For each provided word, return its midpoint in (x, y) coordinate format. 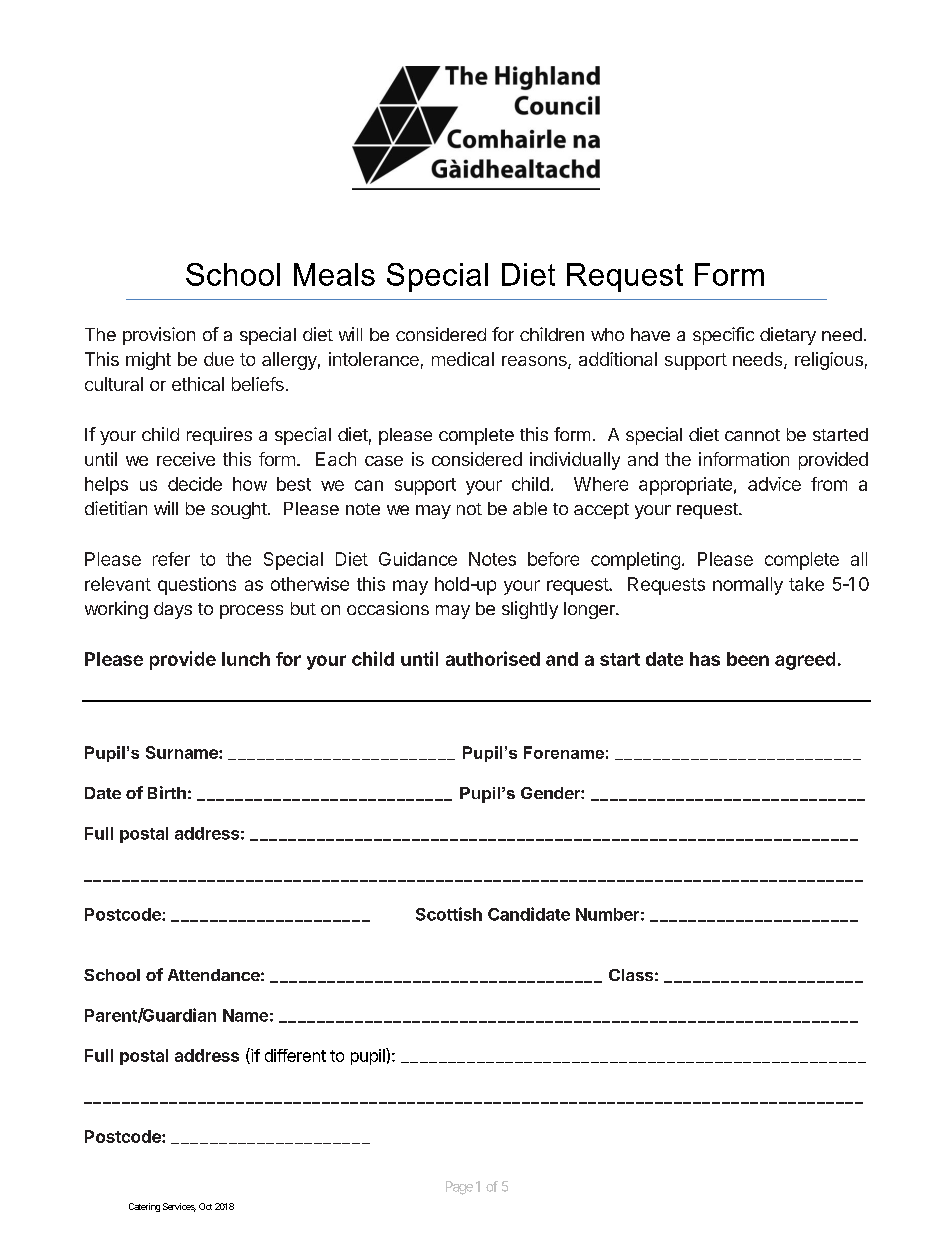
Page (459, 1188)
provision (159, 336)
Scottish (449, 914)
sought (239, 510)
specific (723, 336)
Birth (167, 792)
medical (463, 359)
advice (774, 484)
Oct (205, 1206)
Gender (551, 793)
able (530, 508)
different (295, 1055)
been (748, 659)
